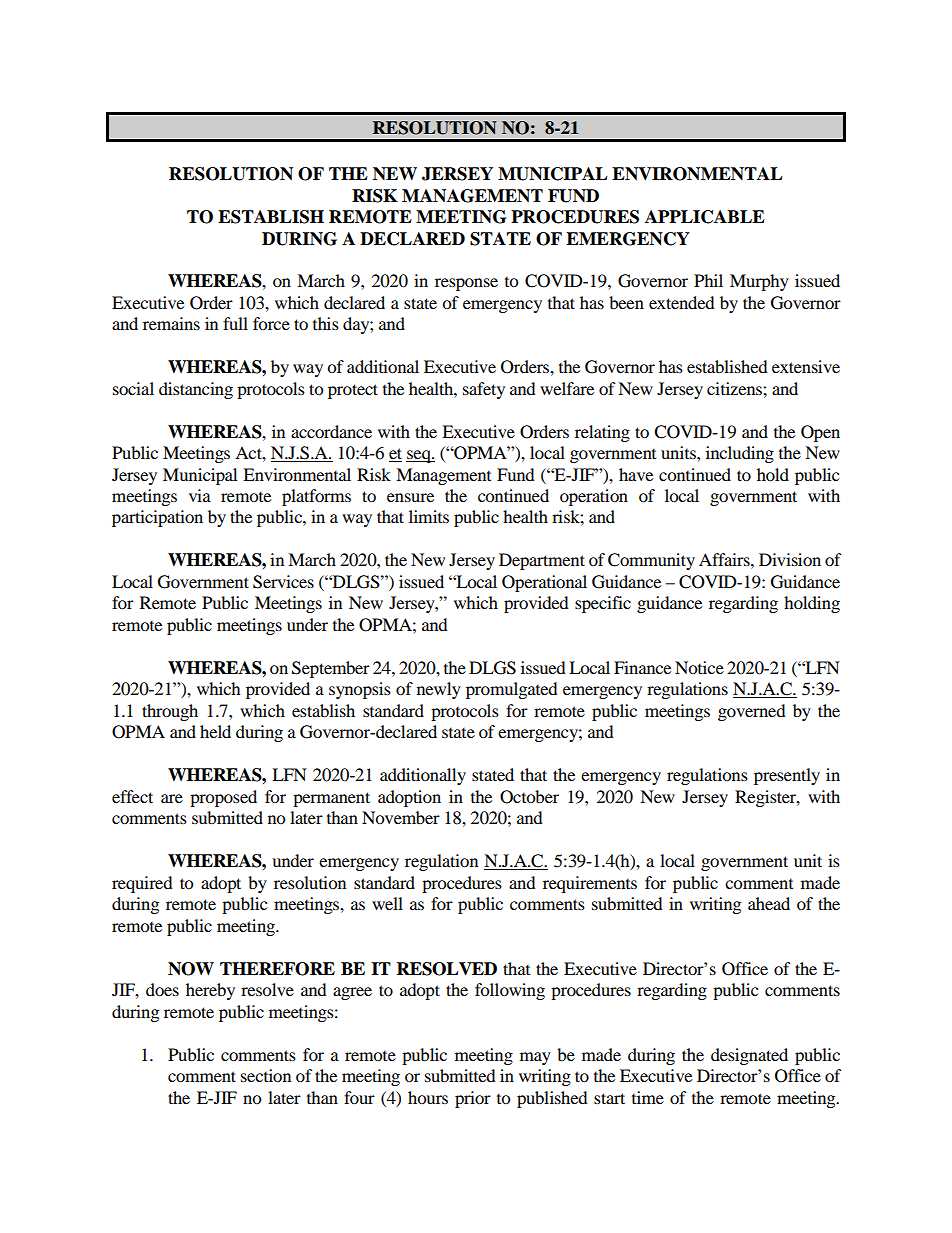  I want to click on section, so click(266, 1075).
